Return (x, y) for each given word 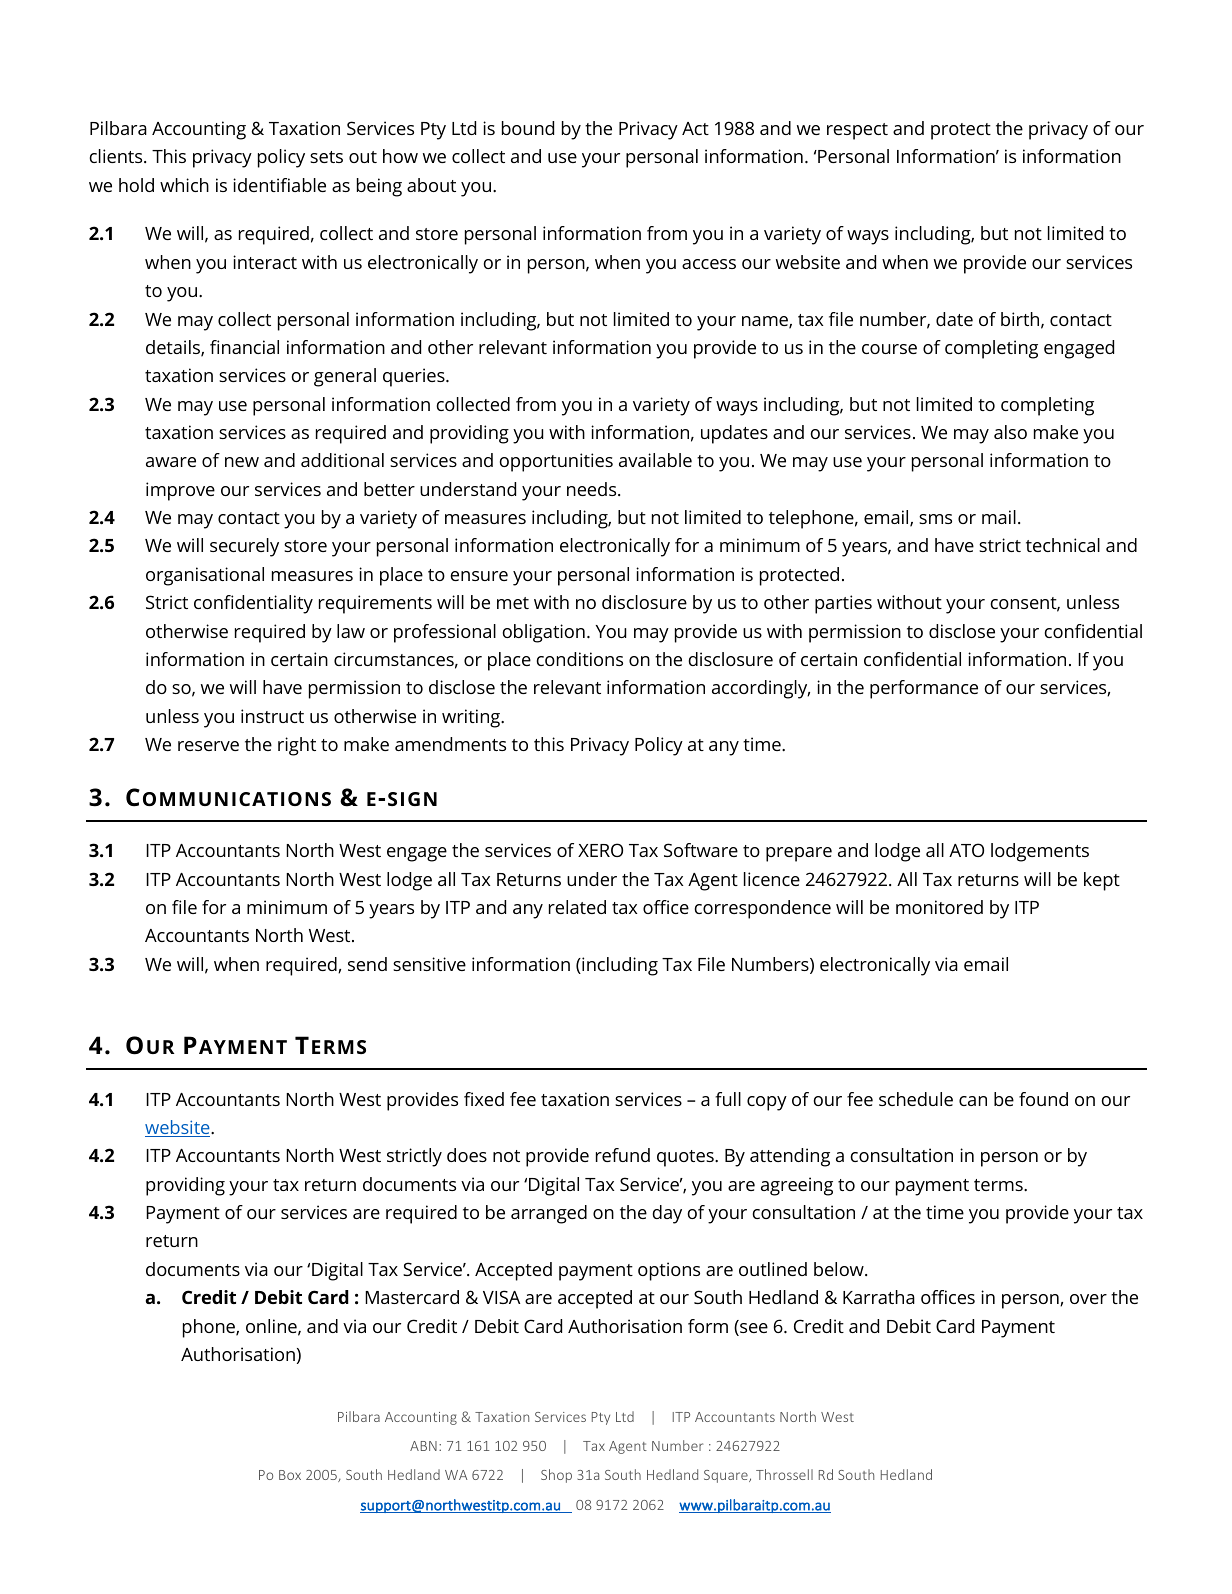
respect (857, 131)
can (973, 1101)
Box (290, 1475)
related (577, 907)
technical (1063, 545)
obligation (544, 633)
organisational (205, 576)
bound (528, 128)
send (367, 964)
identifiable (279, 185)
